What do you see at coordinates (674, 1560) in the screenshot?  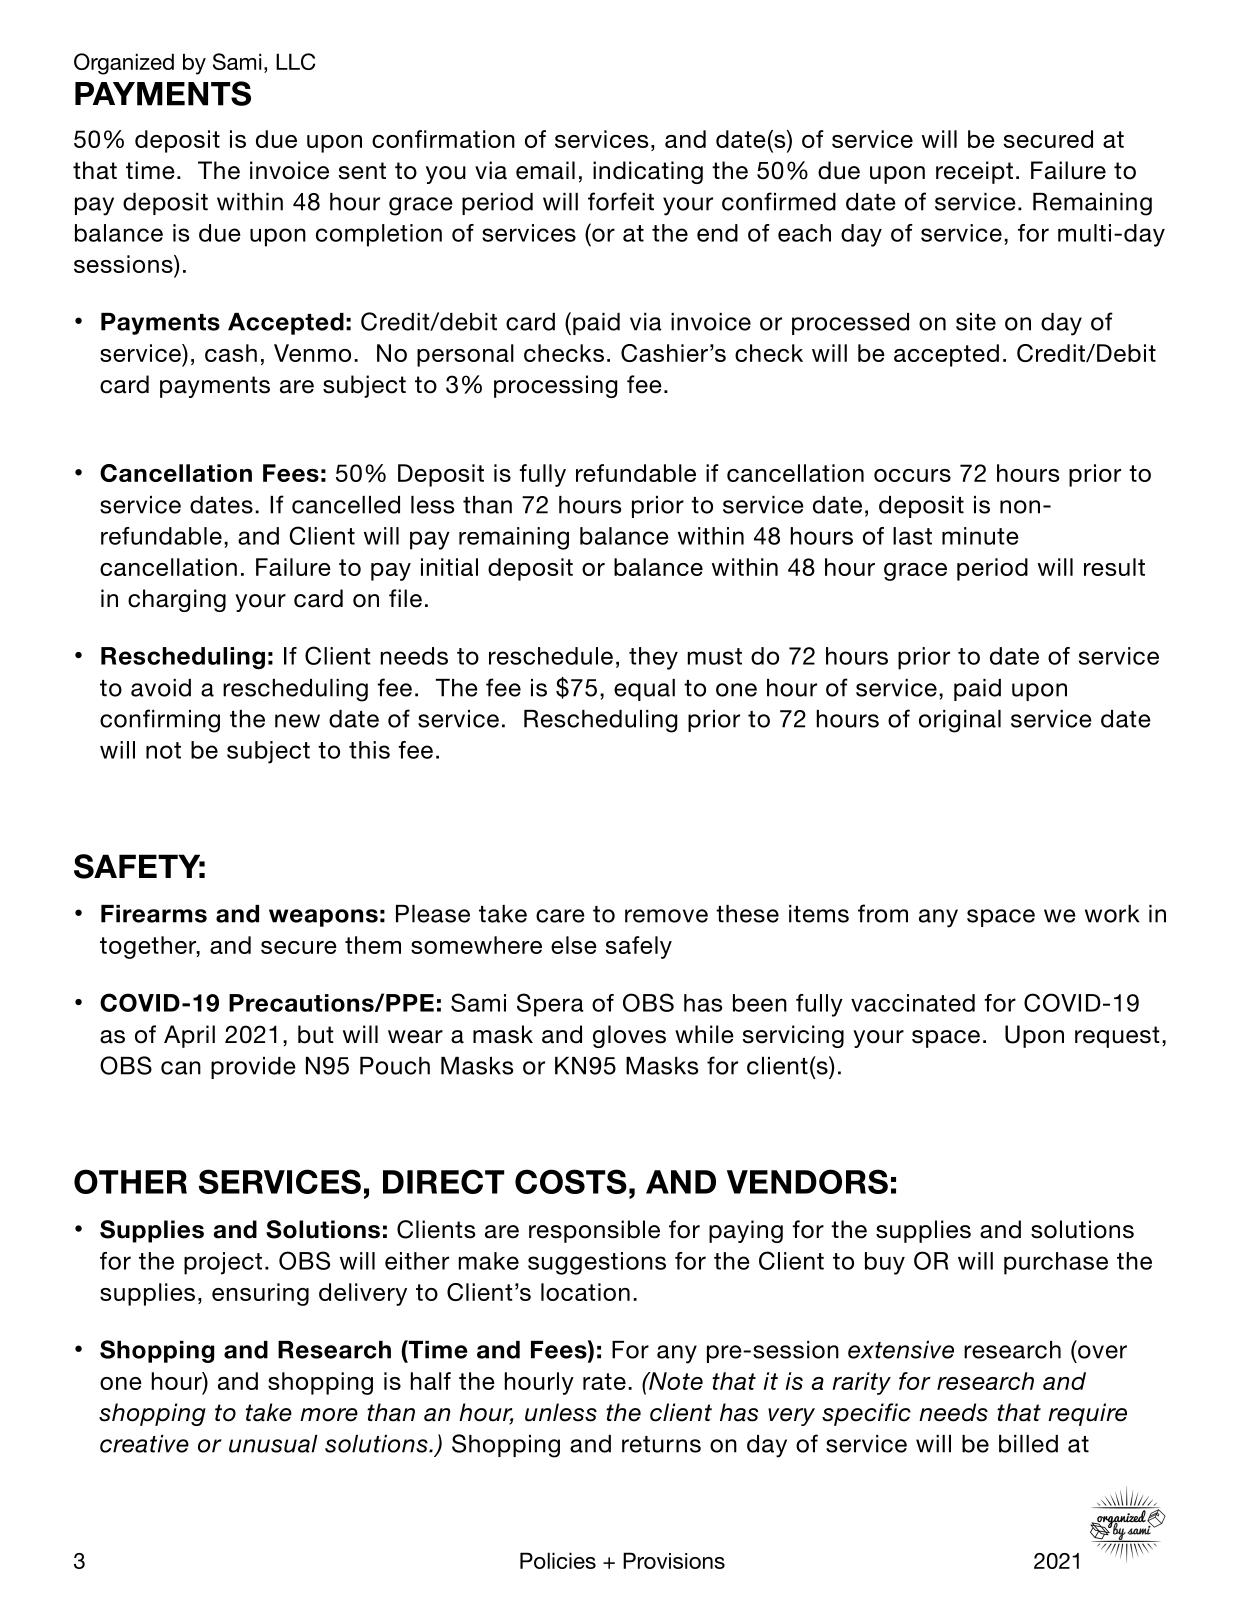 I see `Provisions` at bounding box center [674, 1560].
